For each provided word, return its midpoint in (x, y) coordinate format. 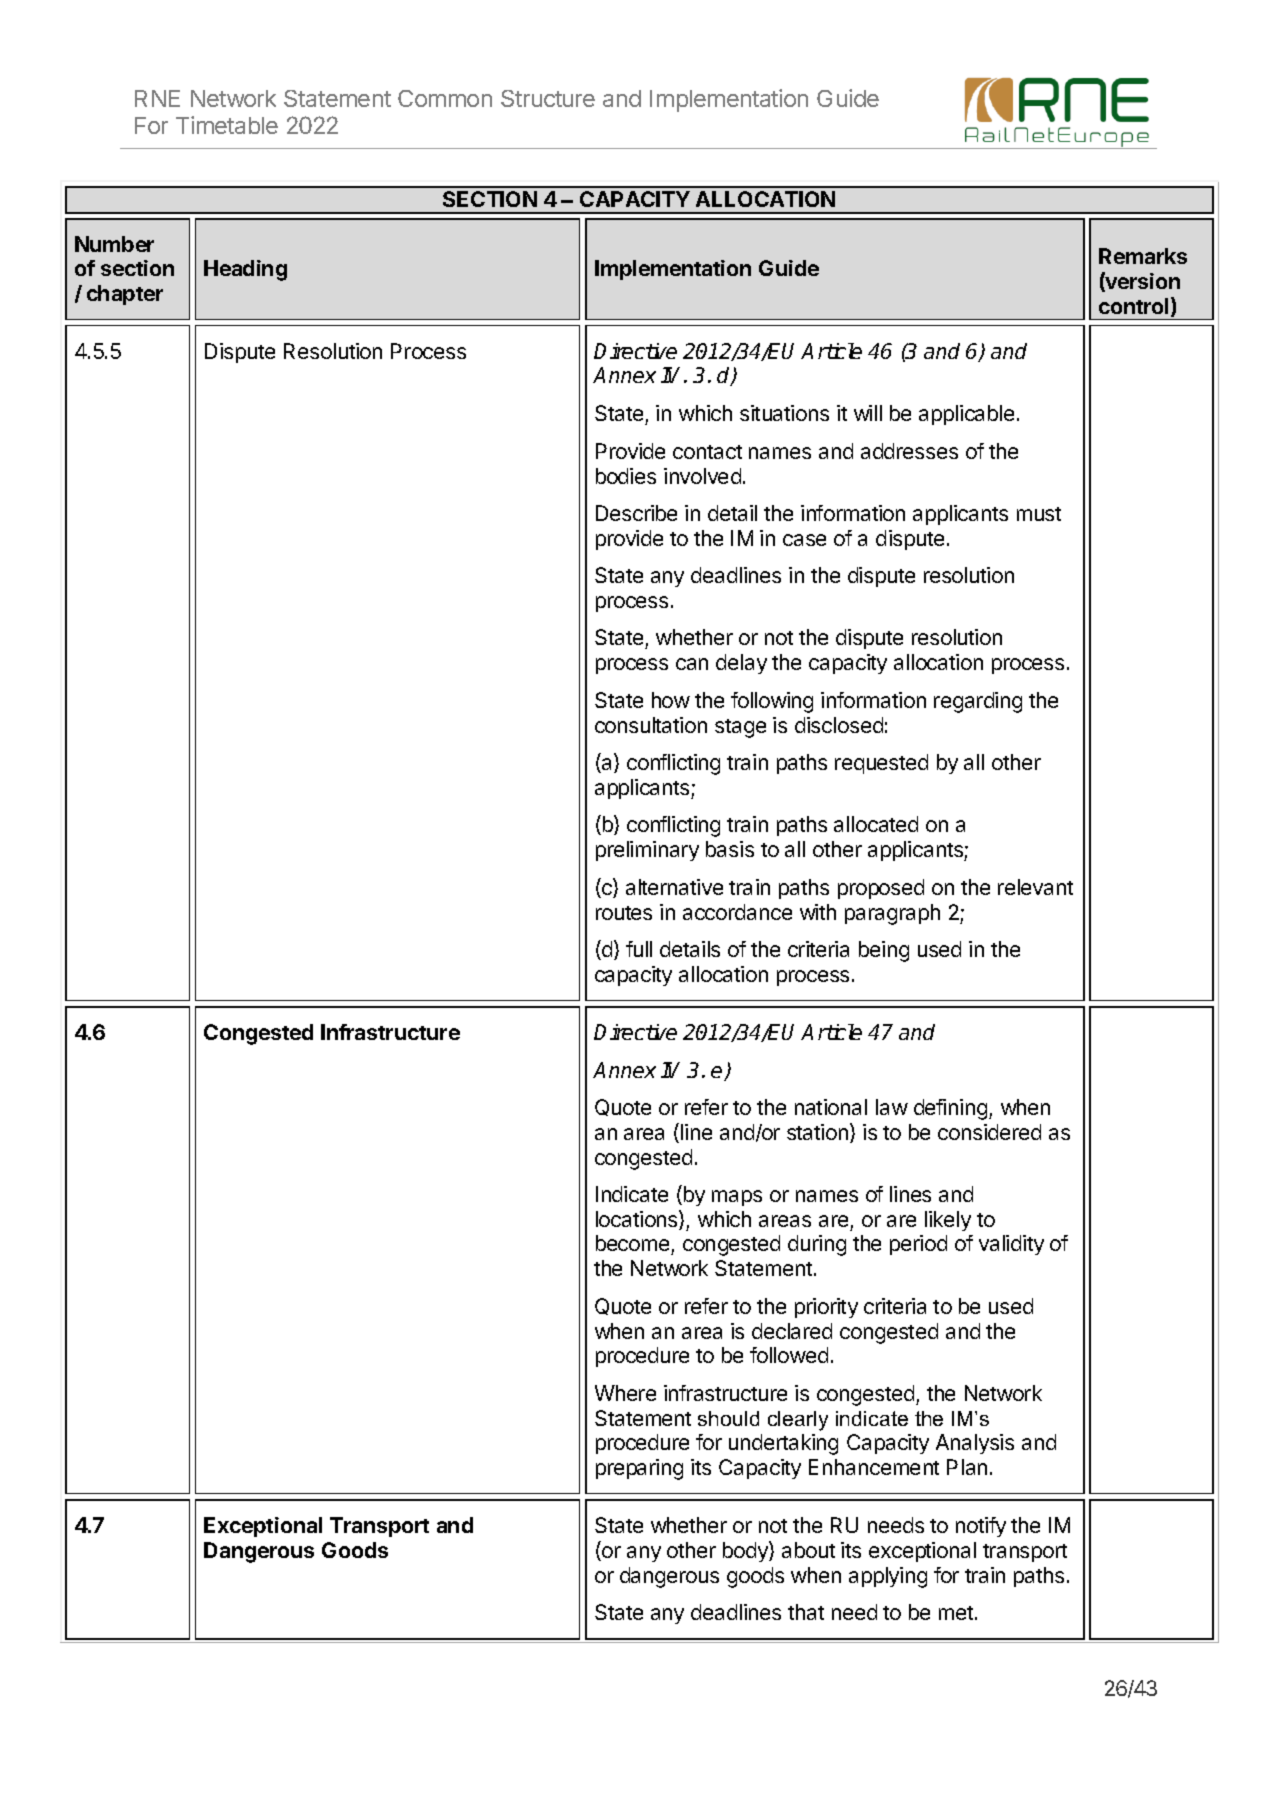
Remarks (1143, 256)
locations (638, 1220)
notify (981, 1527)
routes (624, 913)
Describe (636, 513)
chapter (125, 295)
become (634, 1245)
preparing (639, 1469)
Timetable (227, 125)
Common (445, 98)
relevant (1035, 887)
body (746, 1551)
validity (1011, 1245)
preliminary (647, 851)
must (1039, 514)
